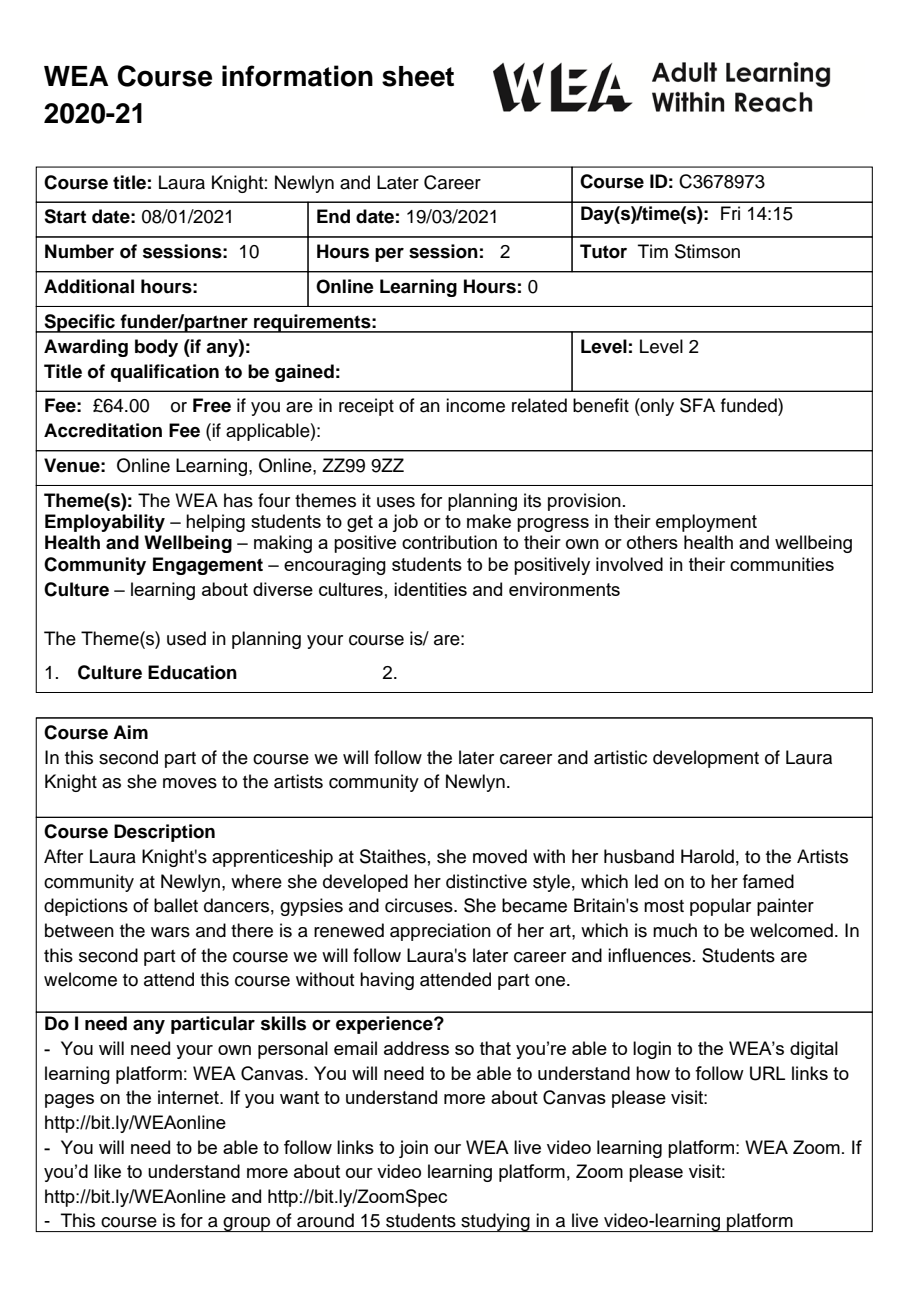  Describe the element at coordinates (418, 76) in the screenshot. I see `sheet` at that location.
